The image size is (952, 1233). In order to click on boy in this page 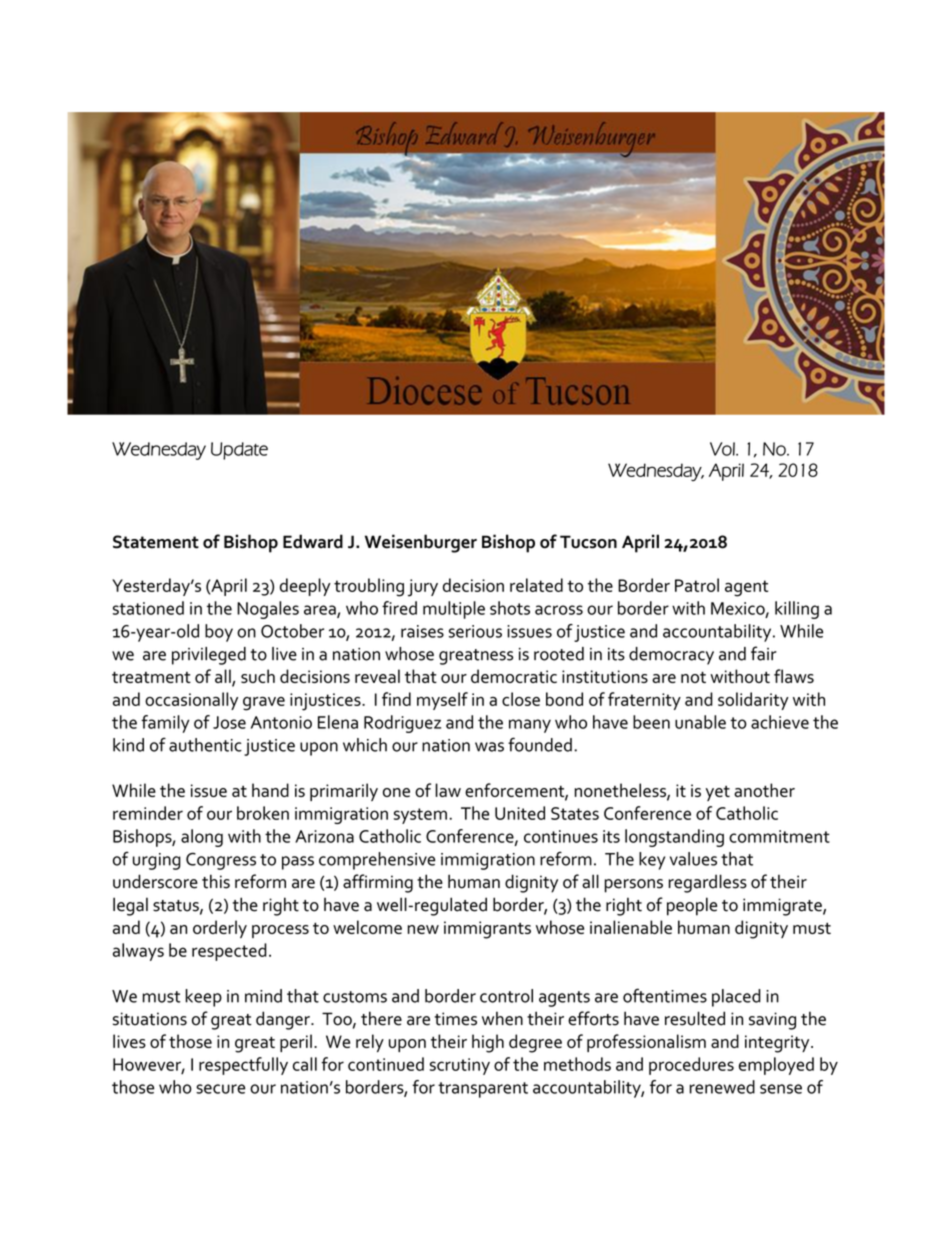, I will do `click(219, 633)`.
